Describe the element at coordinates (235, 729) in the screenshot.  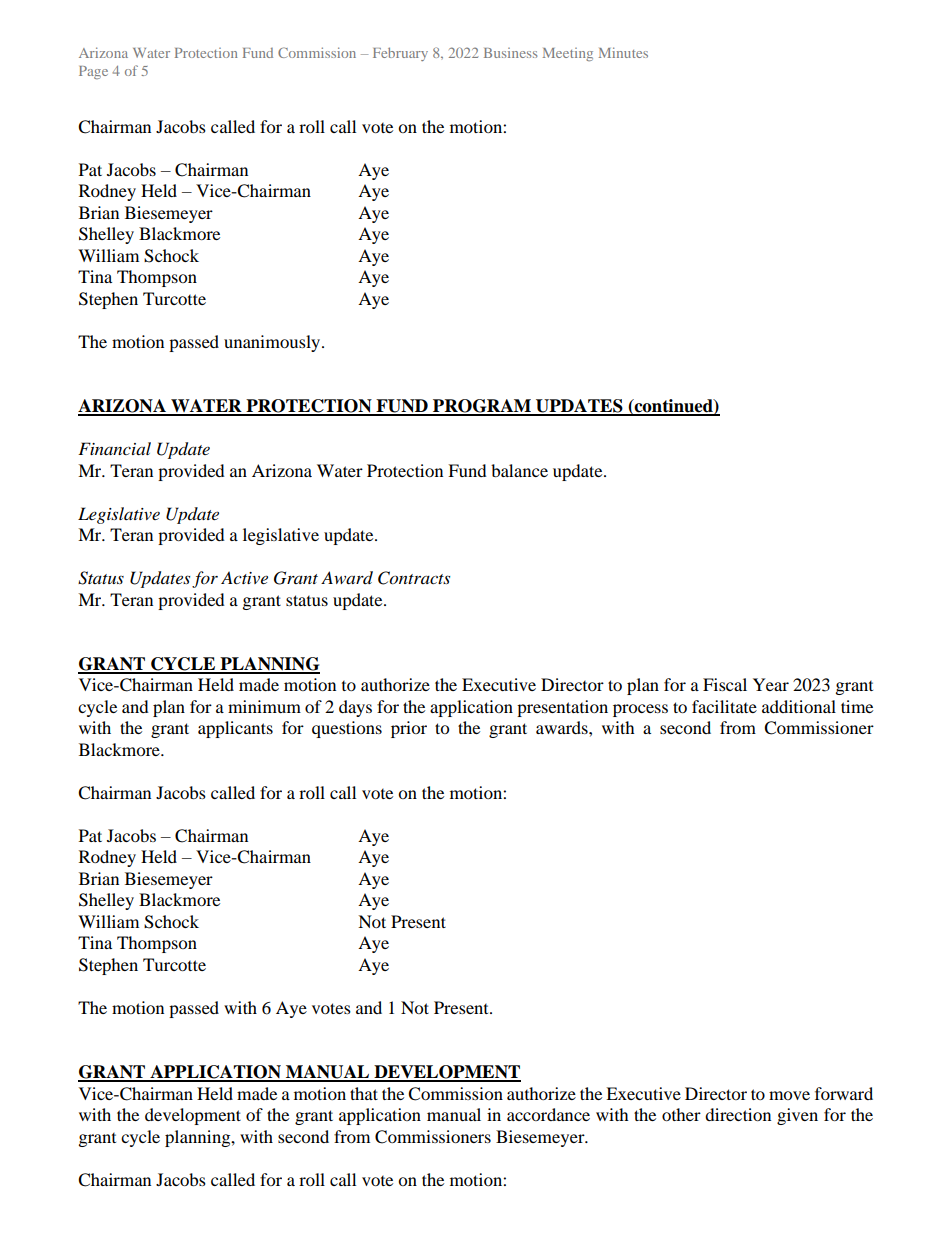
I see `applicants` at that location.
